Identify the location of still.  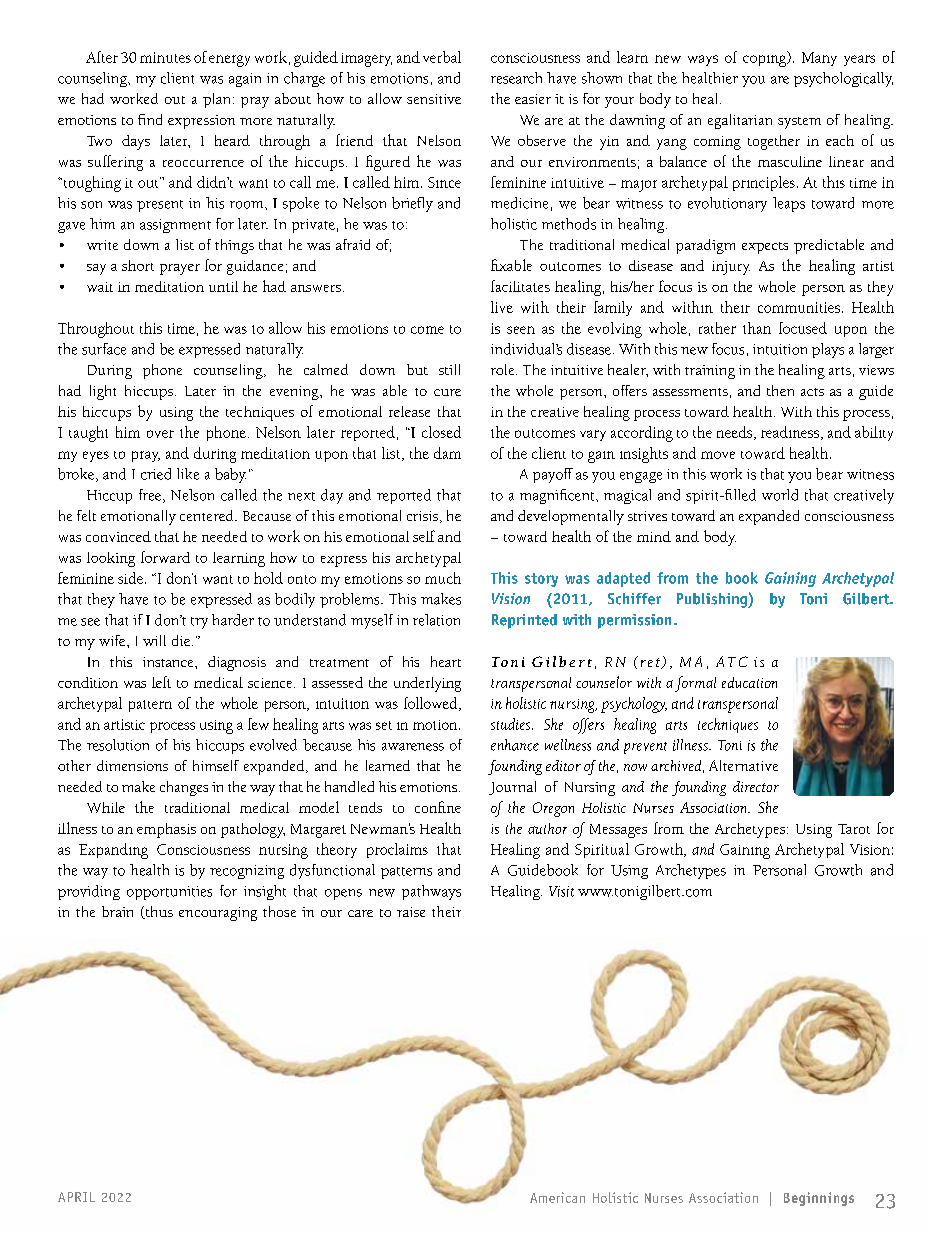
(449, 369).
